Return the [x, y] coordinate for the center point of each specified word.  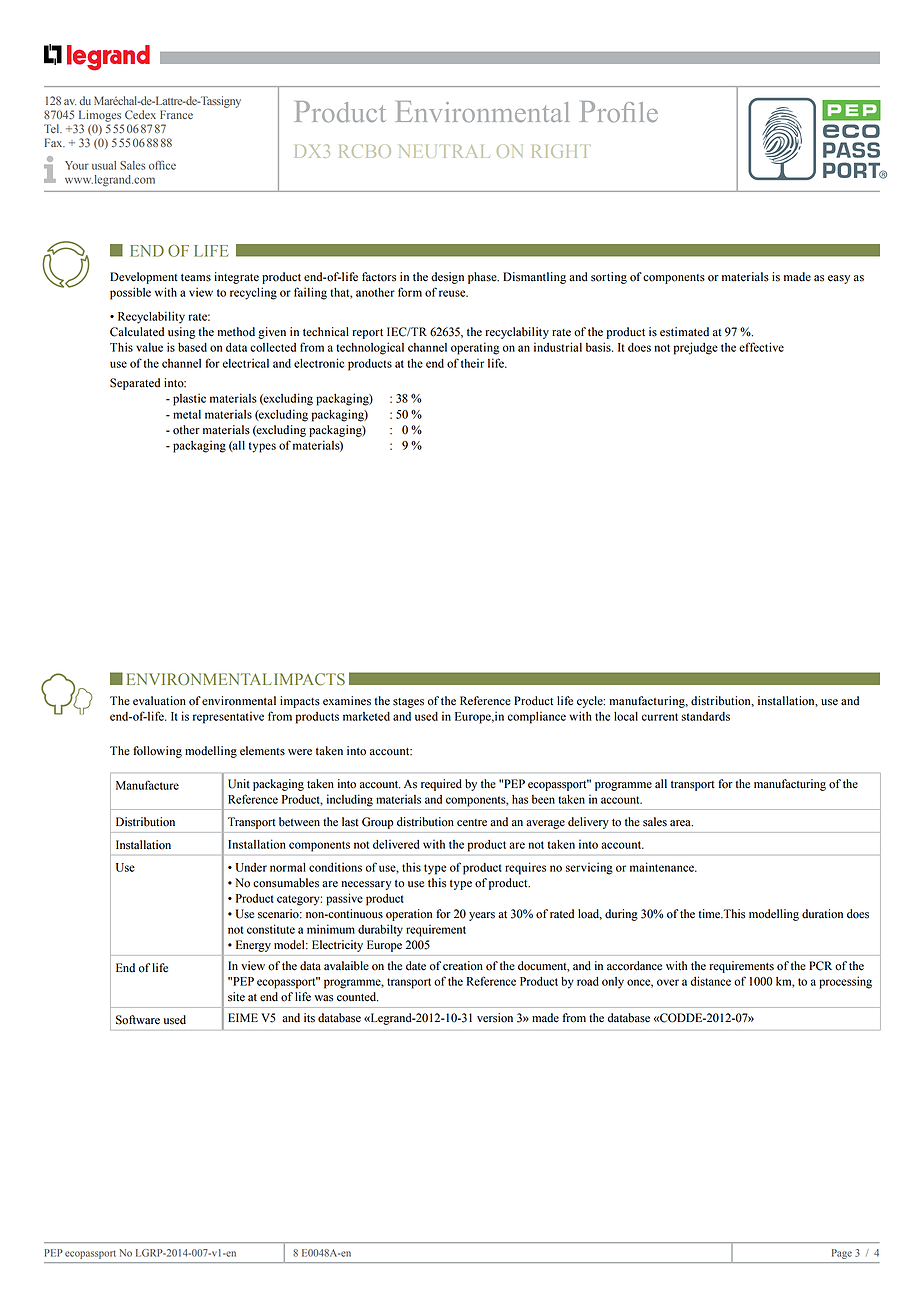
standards [706, 716]
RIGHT [561, 151]
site [236, 997]
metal [187, 414]
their [472, 363]
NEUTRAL [444, 151]
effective [761, 347]
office [162, 165]
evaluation [159, 701]
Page [842, 1254]
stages [408, 703]
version [495, 1018]
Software [138, 1020]
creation [463, 966]
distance [711, 981]
